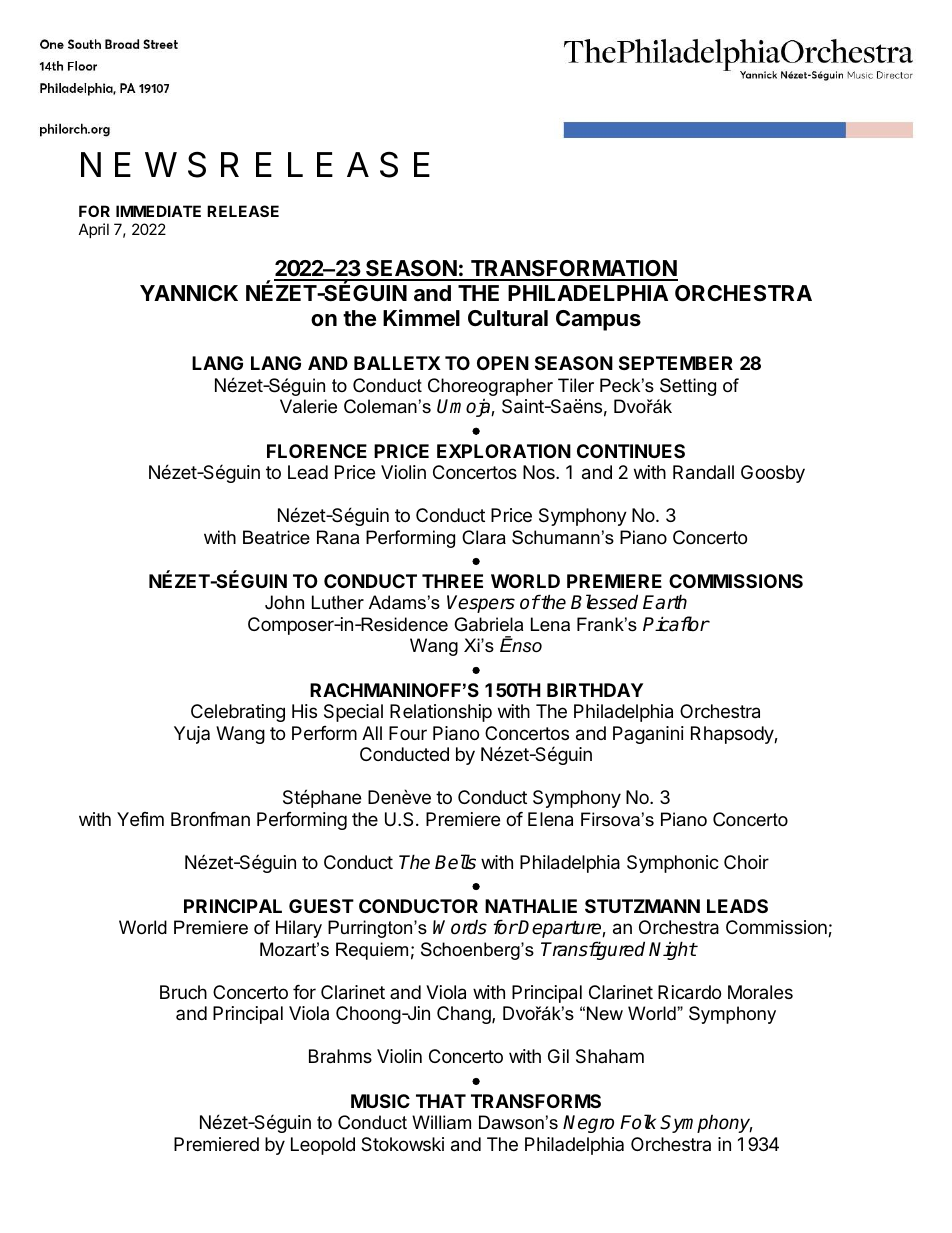  What do you see at coordinates (158, 211) in the screenshot?
I see `IMMEDIATE` at bounding box center [158, 211].
